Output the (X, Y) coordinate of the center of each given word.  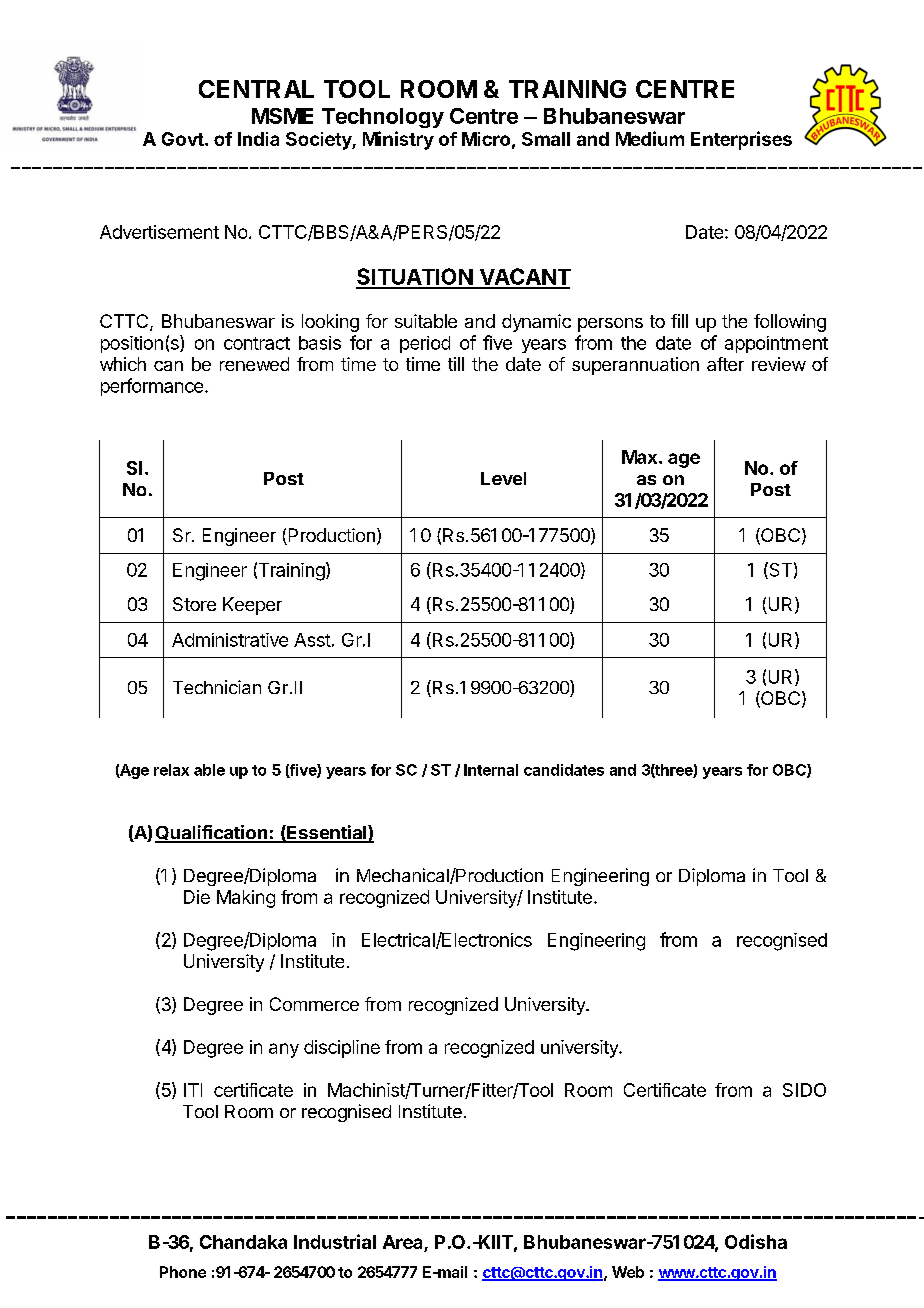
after (725, 364)
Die (197, 897)
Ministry (398, 140)
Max (641, 457)
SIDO (804, 1090)
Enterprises (741, 140)
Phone (183, 1272)
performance (152, 387)
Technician (217, 687)
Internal (491, 770)
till (456, 364)
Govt (183, 139)
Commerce (314, 1004)
